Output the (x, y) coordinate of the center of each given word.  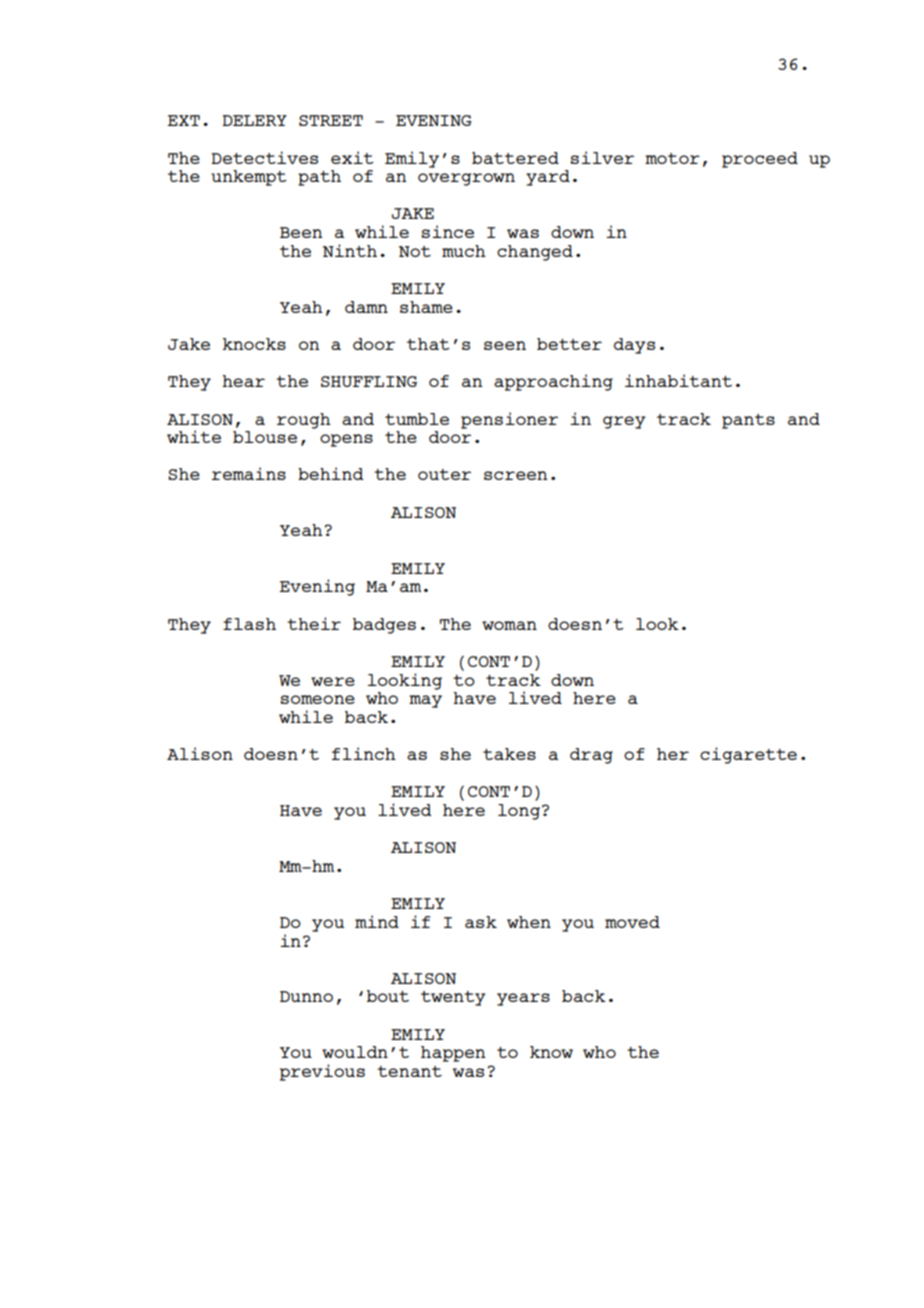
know (551, 1052)
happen (453, 1054)
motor (672, 158)
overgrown (466, 179)
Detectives (264, 157)
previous (322, 1072)
